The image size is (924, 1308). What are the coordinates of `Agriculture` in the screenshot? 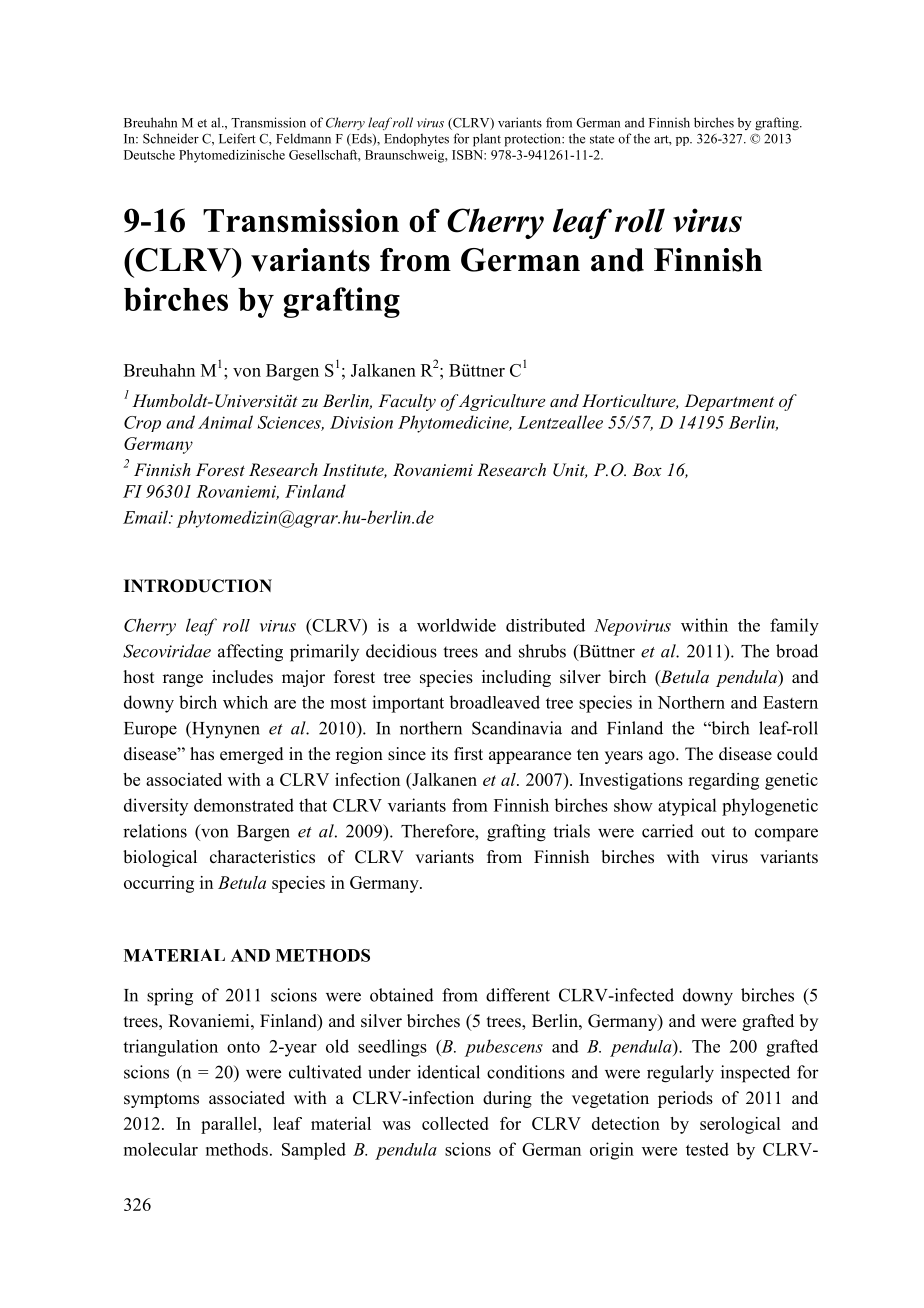 It's located at (502, 402).
